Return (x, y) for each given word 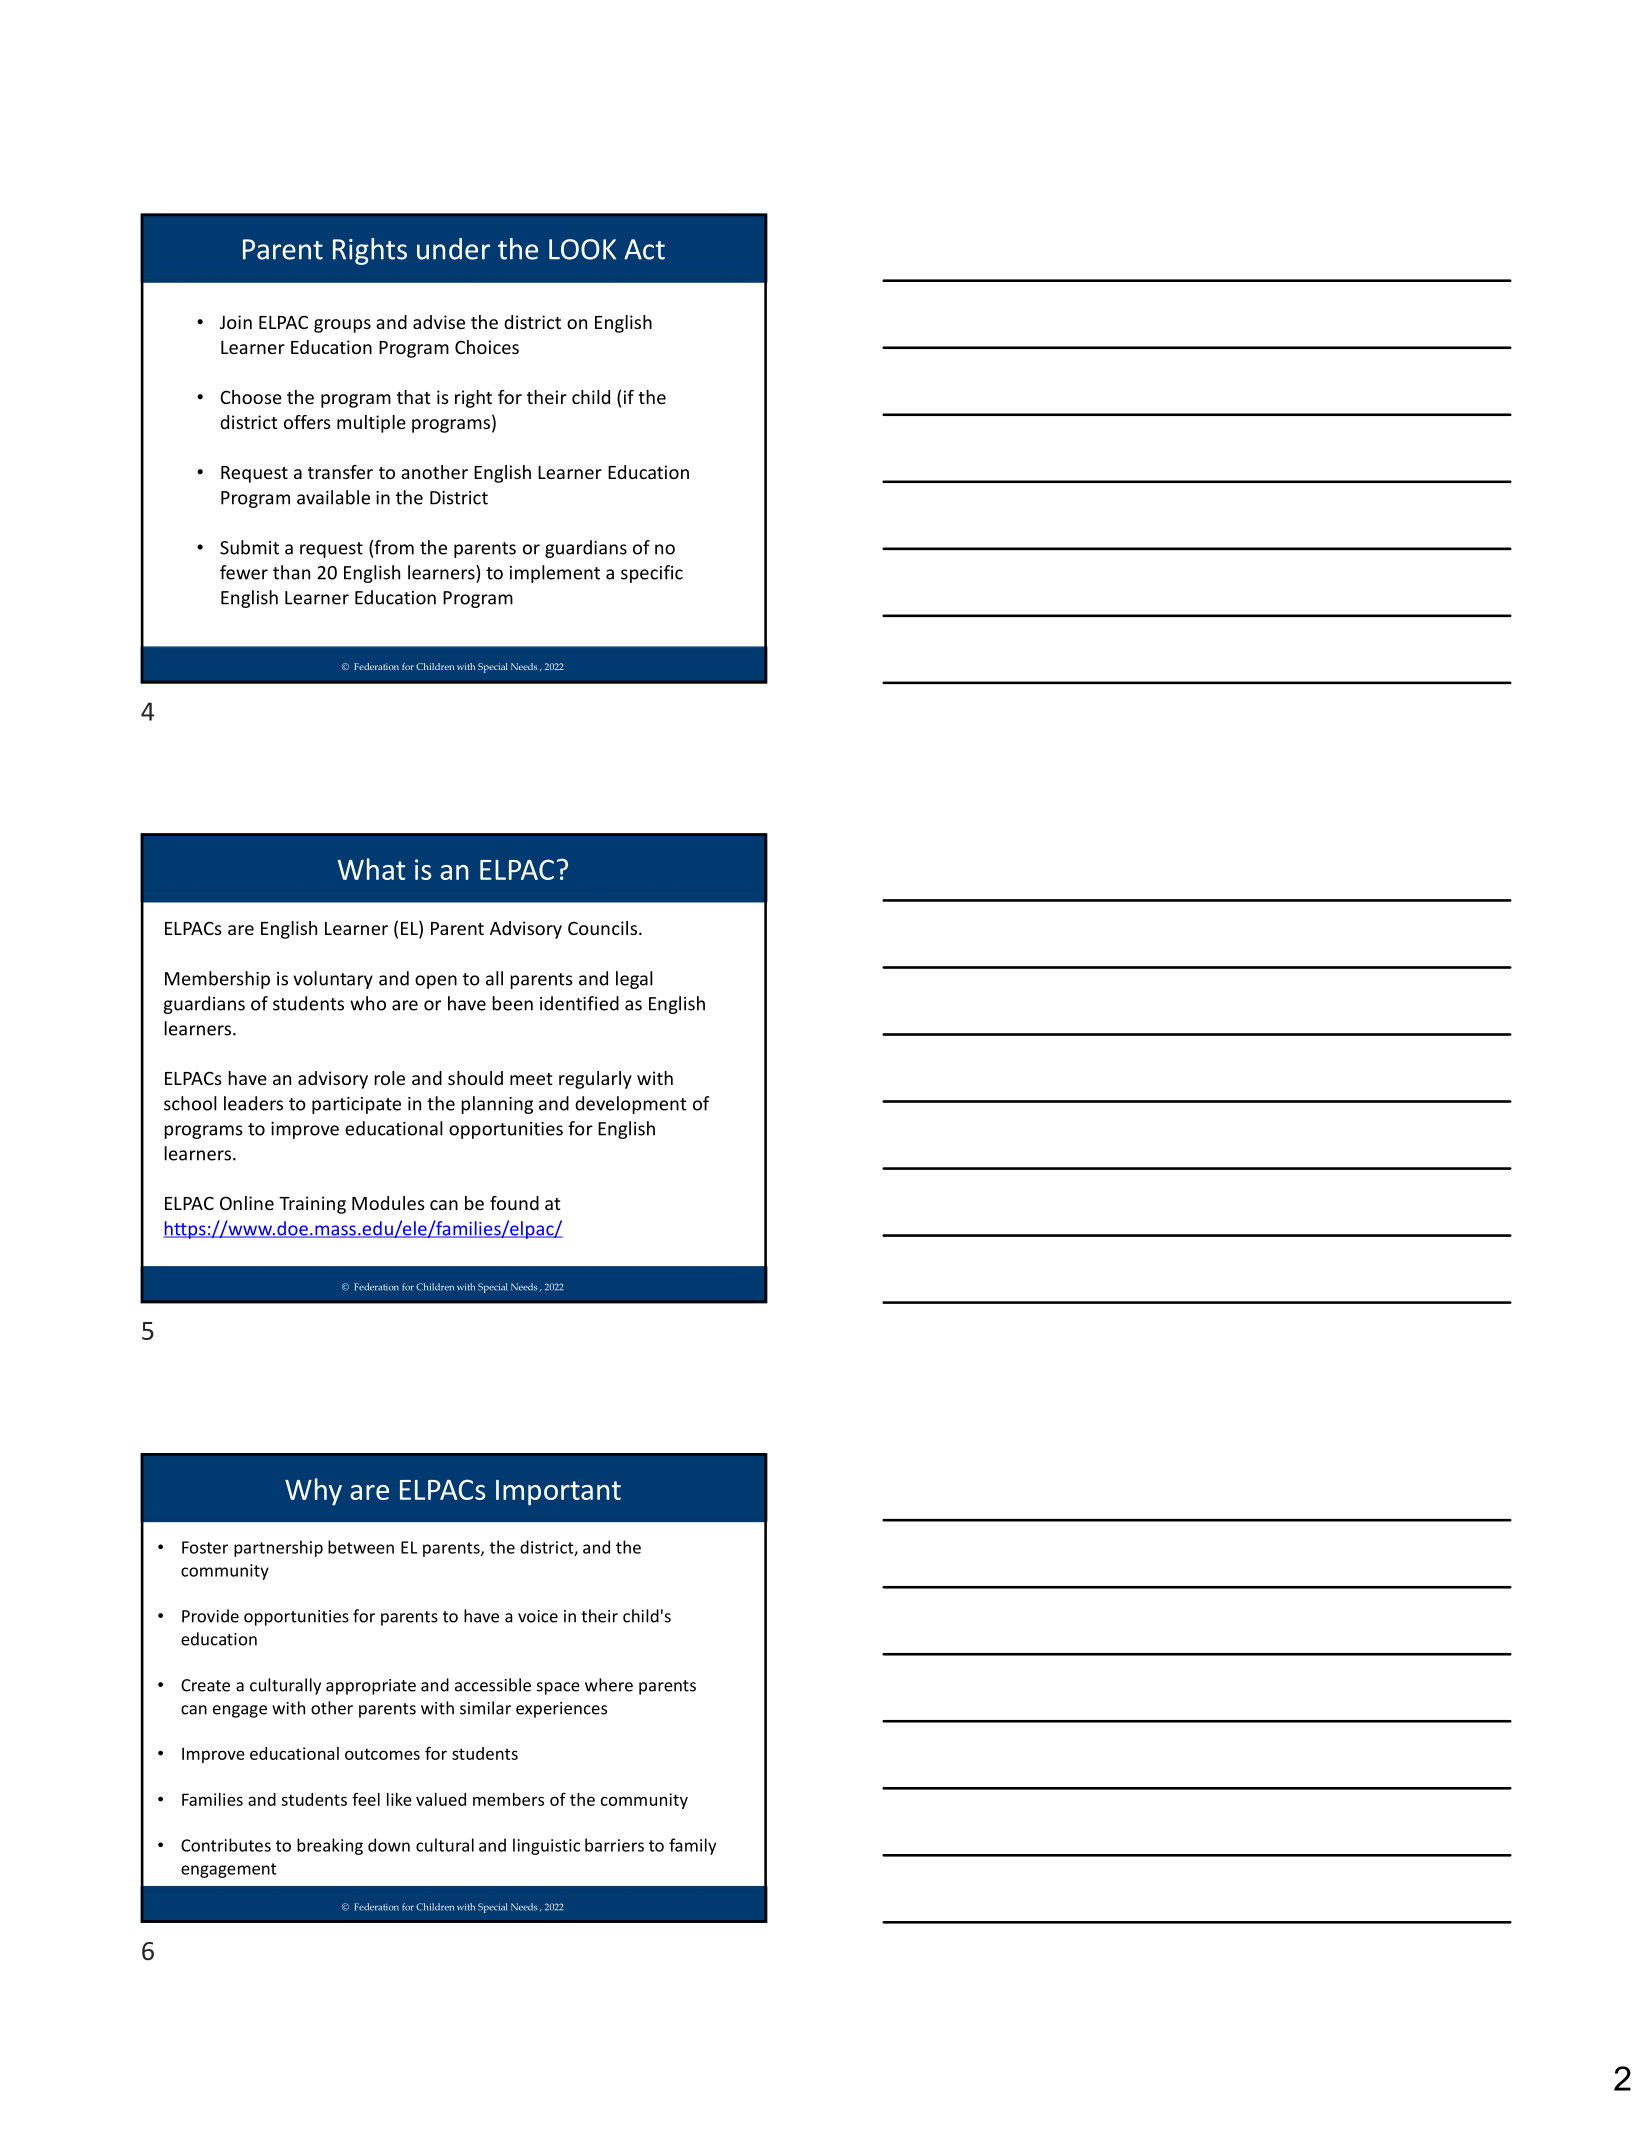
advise (439, 322)
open (436, 982)
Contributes (226, 1845)
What (371, 869)
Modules (388, 1203)
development (631, 1105)
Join (236, 322)
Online (247, 1203)
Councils (602, 928)
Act (644, 249)
